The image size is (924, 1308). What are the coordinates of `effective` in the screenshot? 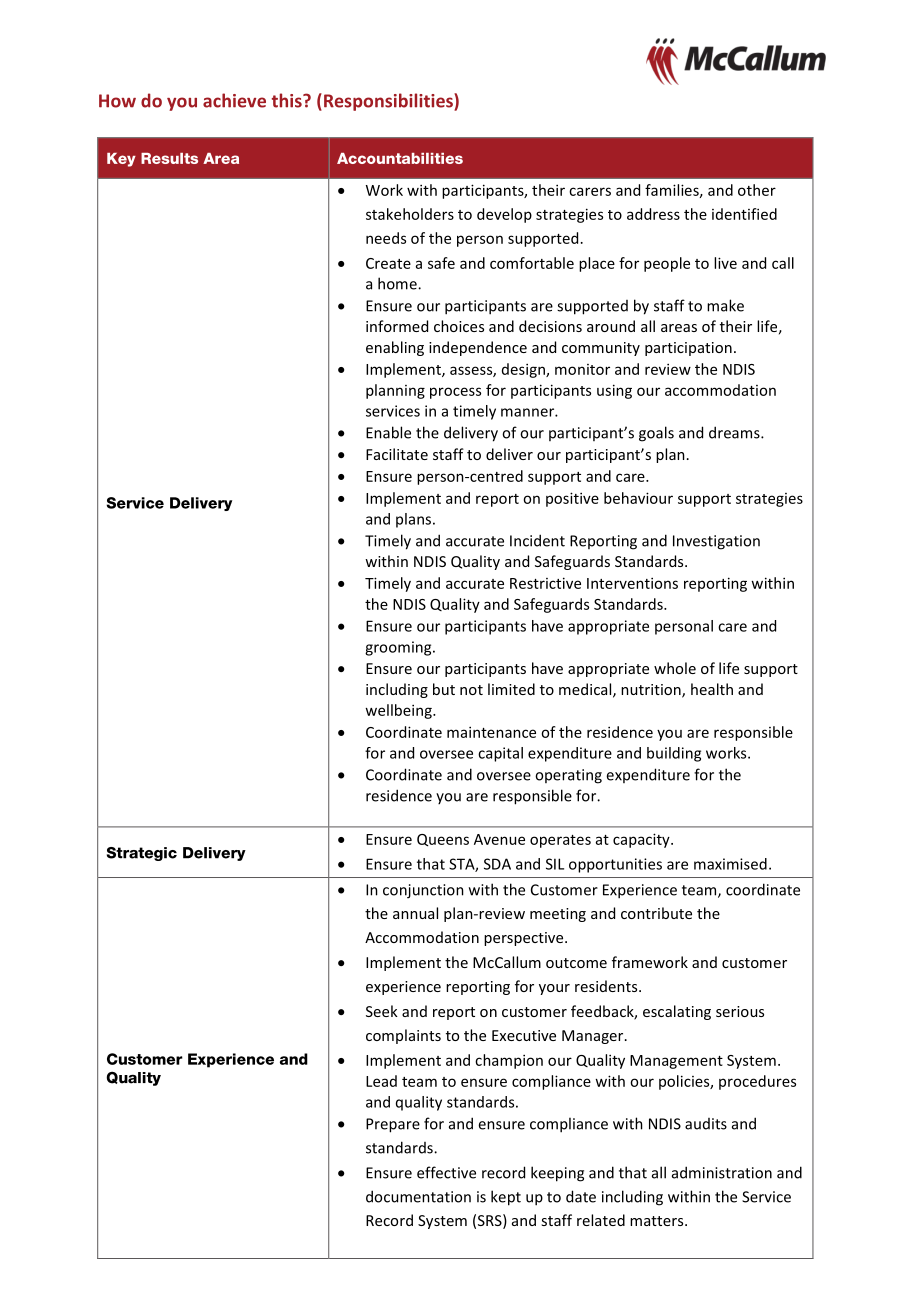 It's located at (446, 1172).
